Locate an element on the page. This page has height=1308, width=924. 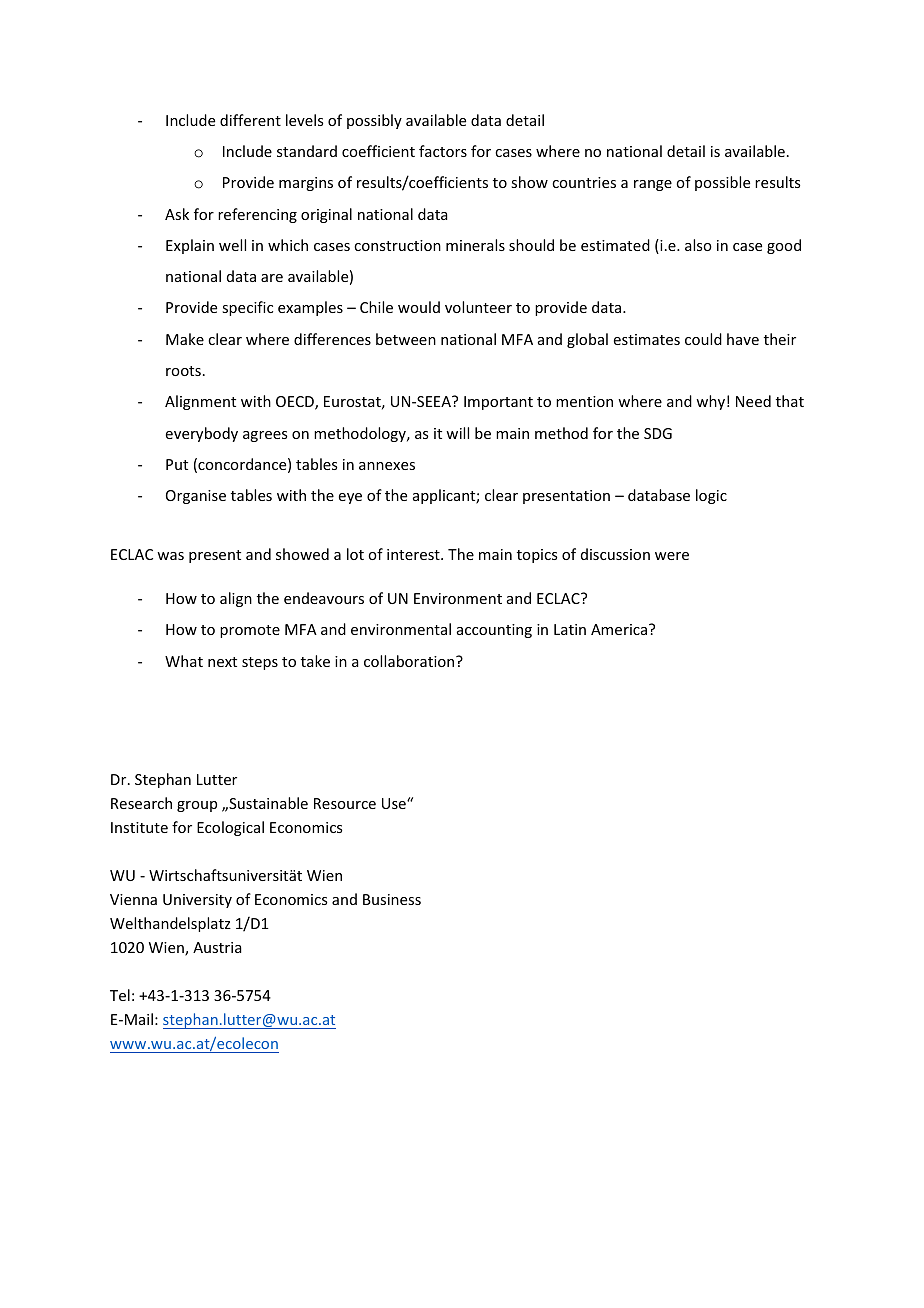
everybody is located at coordinates (202, 434).
